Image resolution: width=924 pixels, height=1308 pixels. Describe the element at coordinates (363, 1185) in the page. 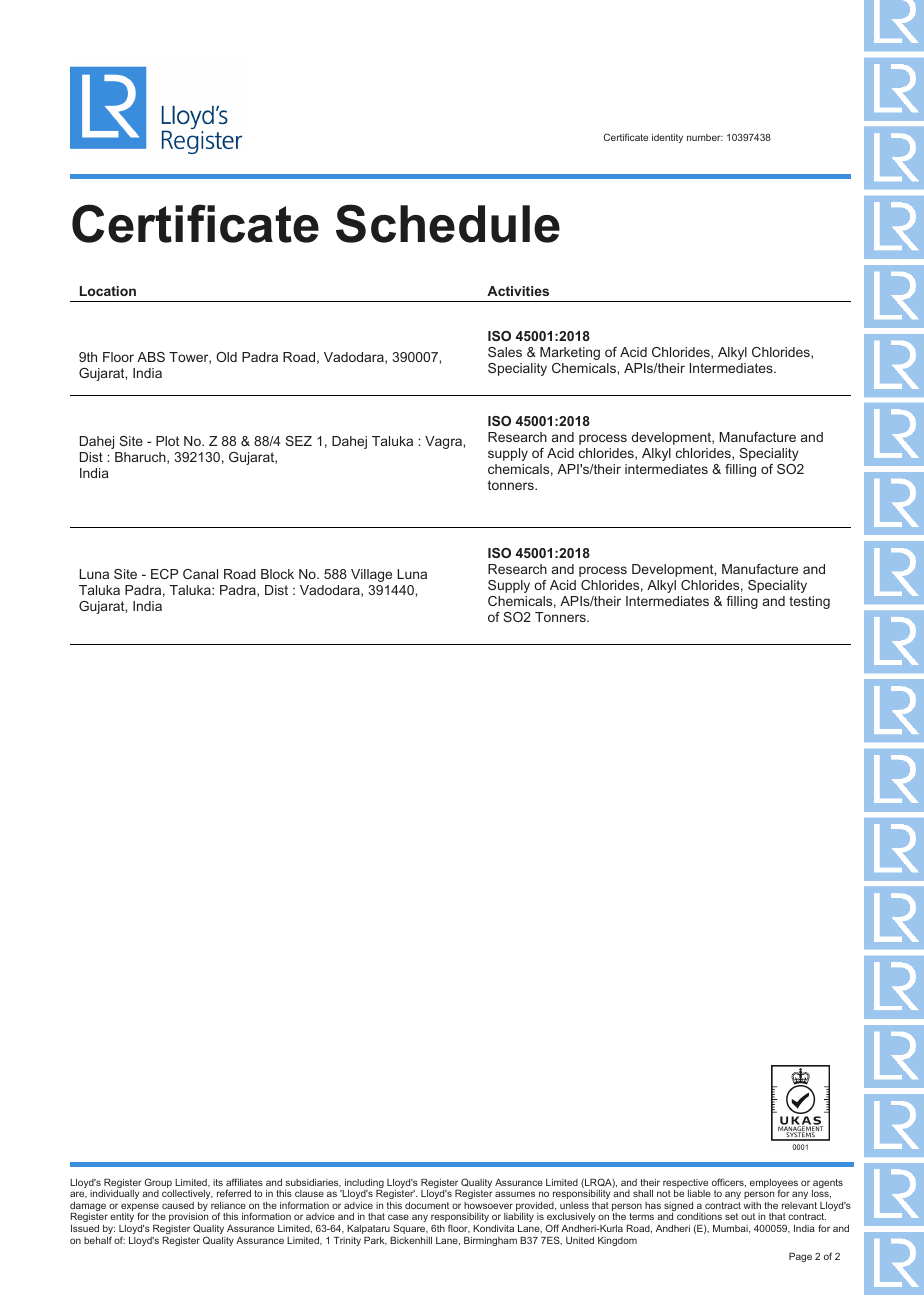

I see `including` at that location.
